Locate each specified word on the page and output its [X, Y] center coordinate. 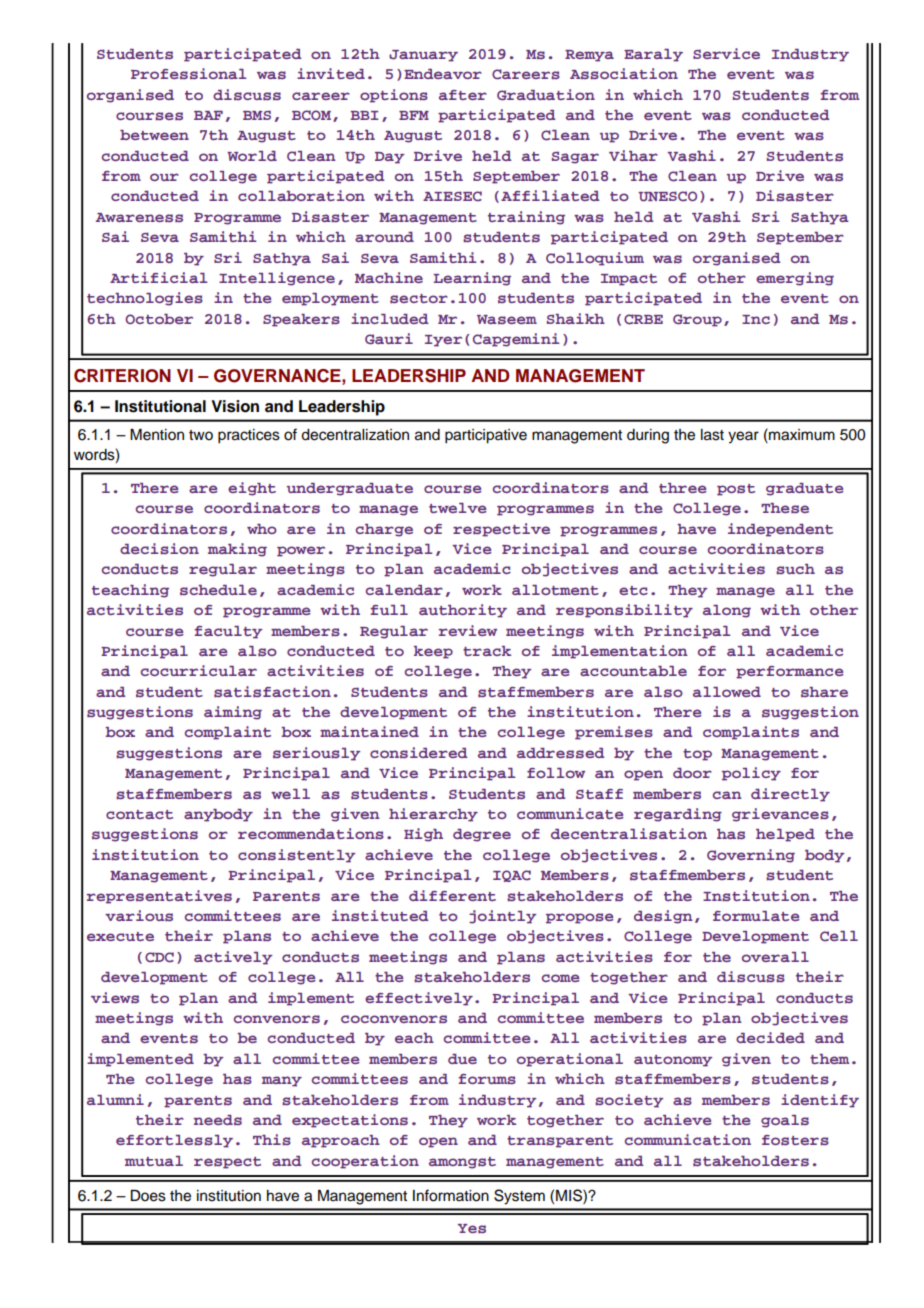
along [727, 611]
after [463, 95]
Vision [235, 406]
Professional [188, 73]
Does [148, 1196]
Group [697, 320]
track [487, 651]
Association [624, 74]
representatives [159, 897]
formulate [756, 916]
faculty [228, 632]
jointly [502, 917]
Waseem [507, 319]
